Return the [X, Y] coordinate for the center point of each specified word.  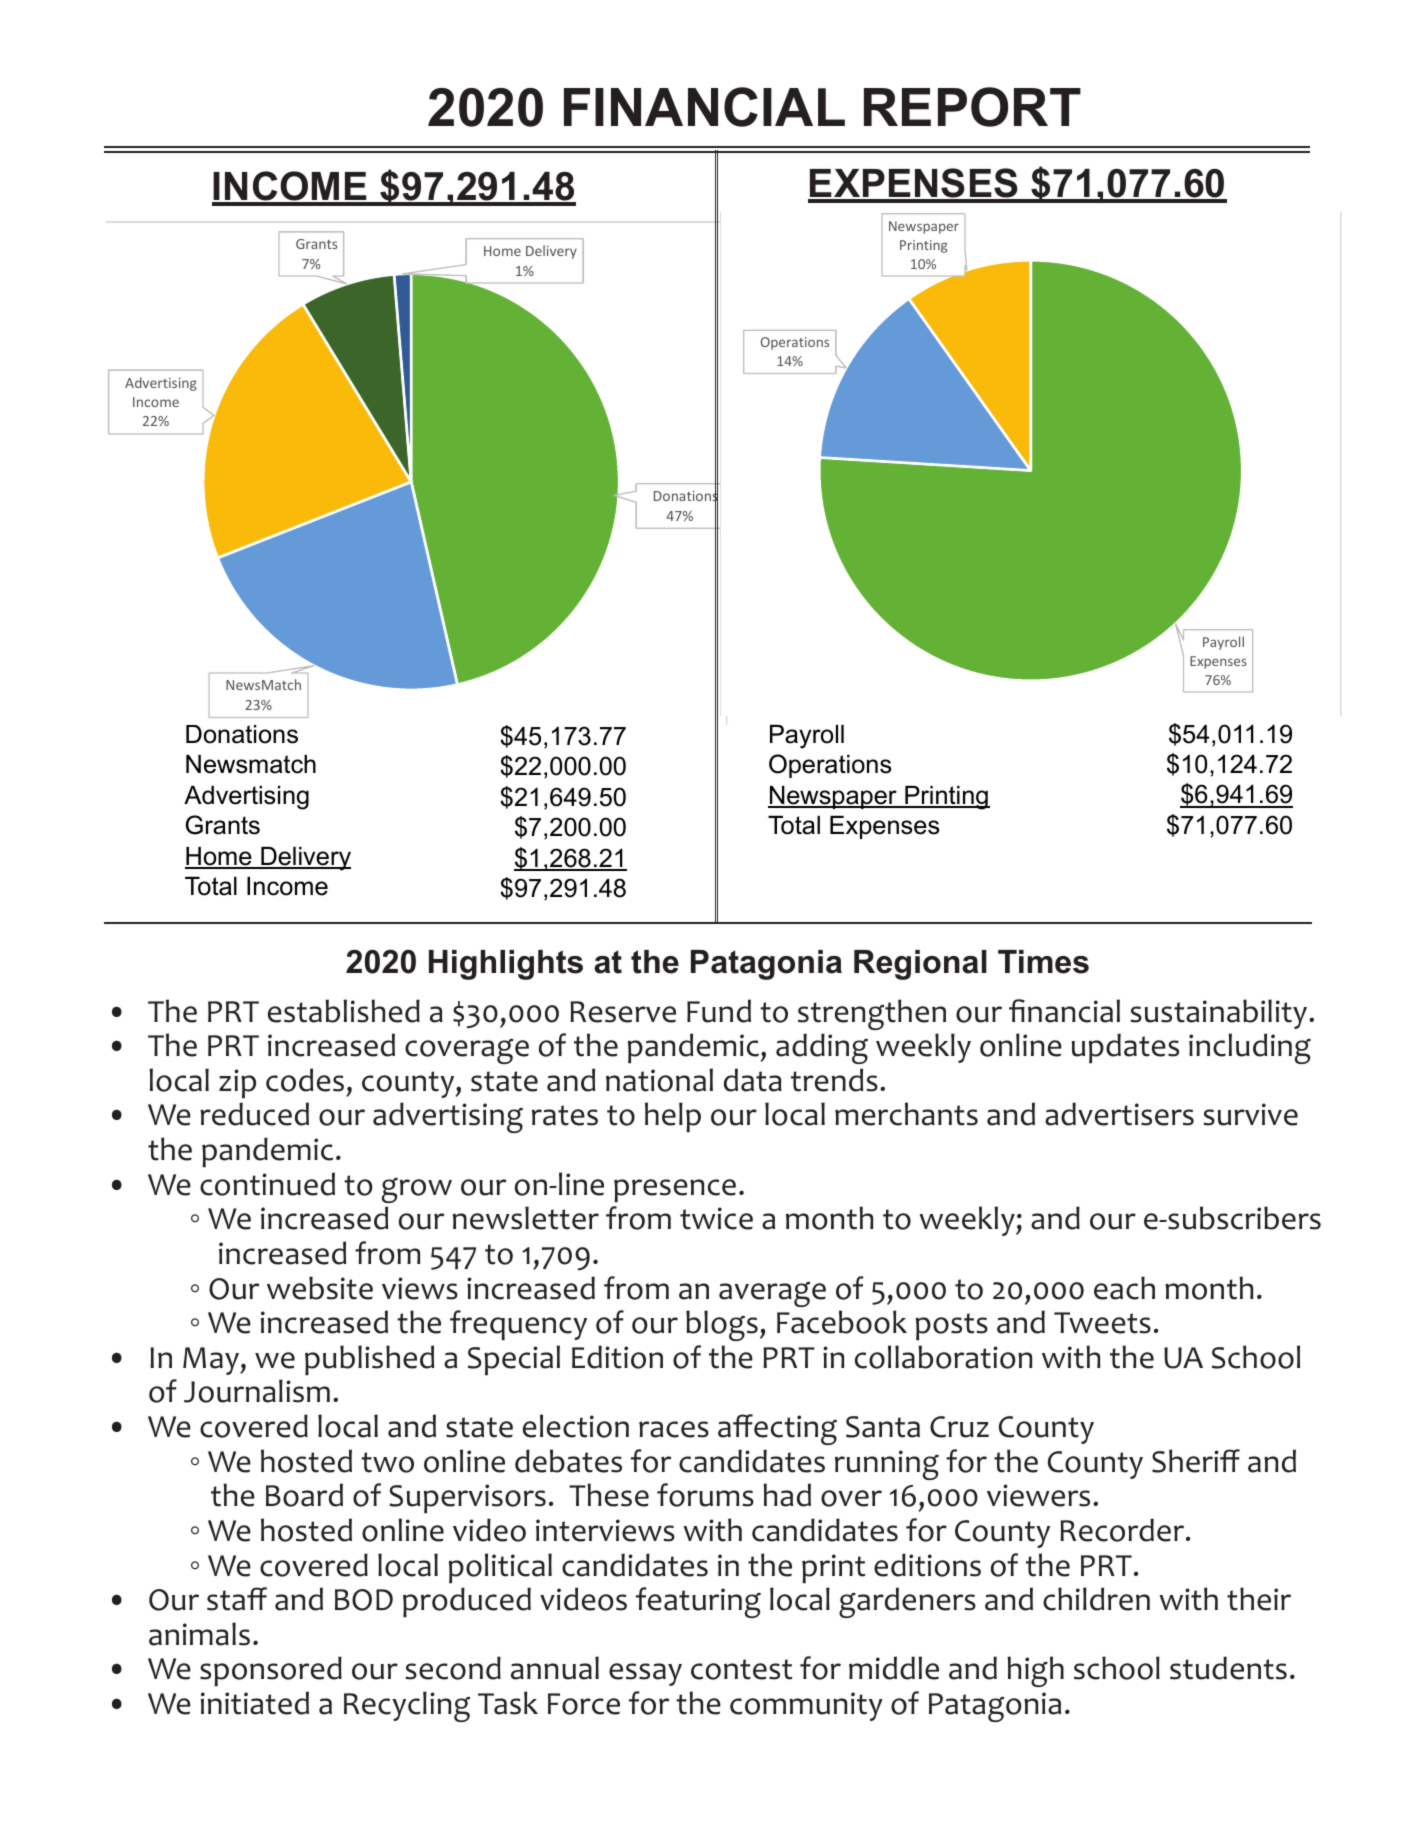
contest [741, 1669]
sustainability [1220, 1014]
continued [267, 1184]
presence [675, 1191]
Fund [719, 1011]
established [344, 1011]
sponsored [271, 1671]
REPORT [972, 107]
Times [1043, 962]
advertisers [1119, 1114]
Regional [920, 965]
